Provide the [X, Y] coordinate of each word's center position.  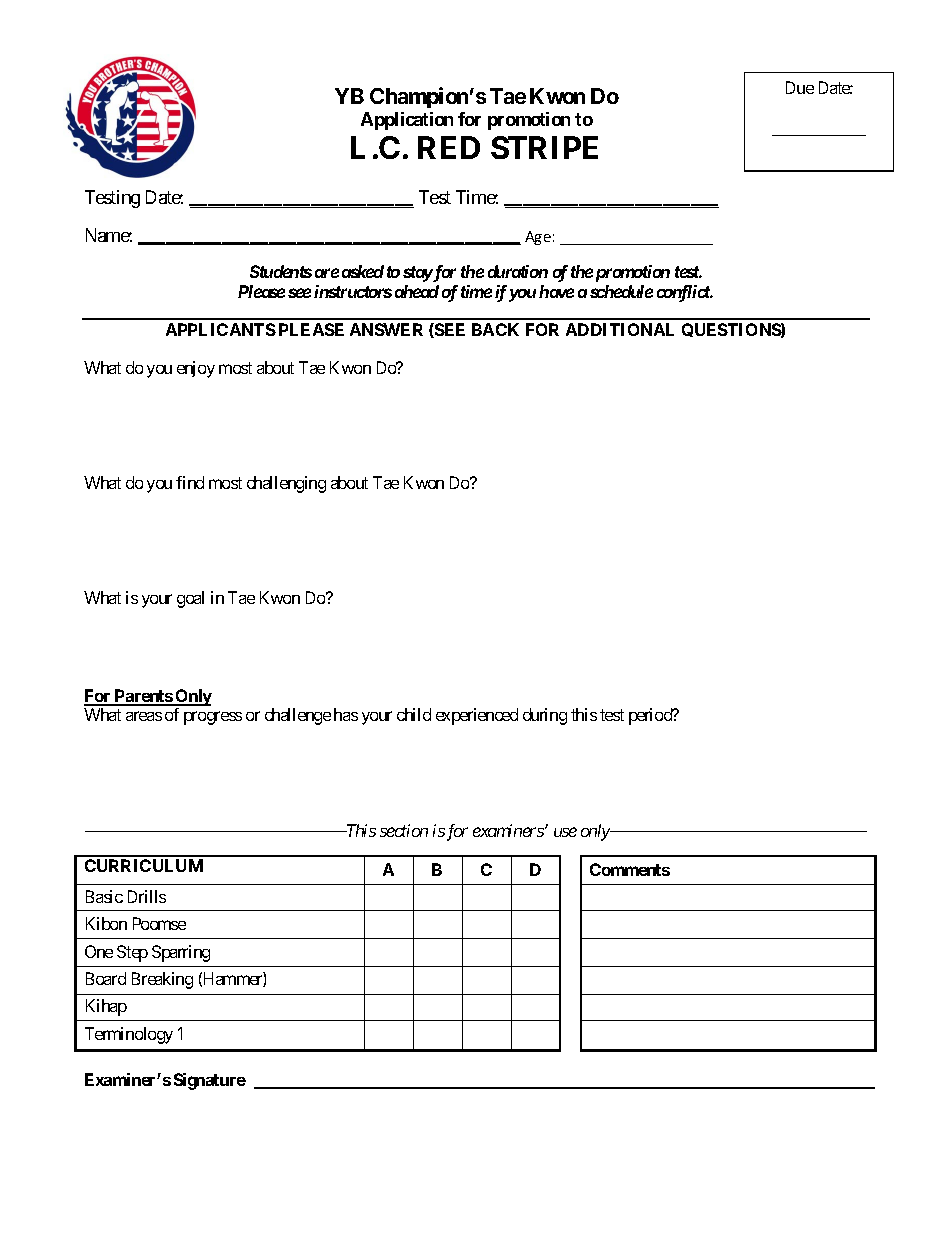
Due [800, 87]
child [414, 714]
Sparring [181, 953]
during [545, 716]
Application [407, 121]
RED [449, 147]
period [651, 716]
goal [190, 599]
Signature [210, 1081]
